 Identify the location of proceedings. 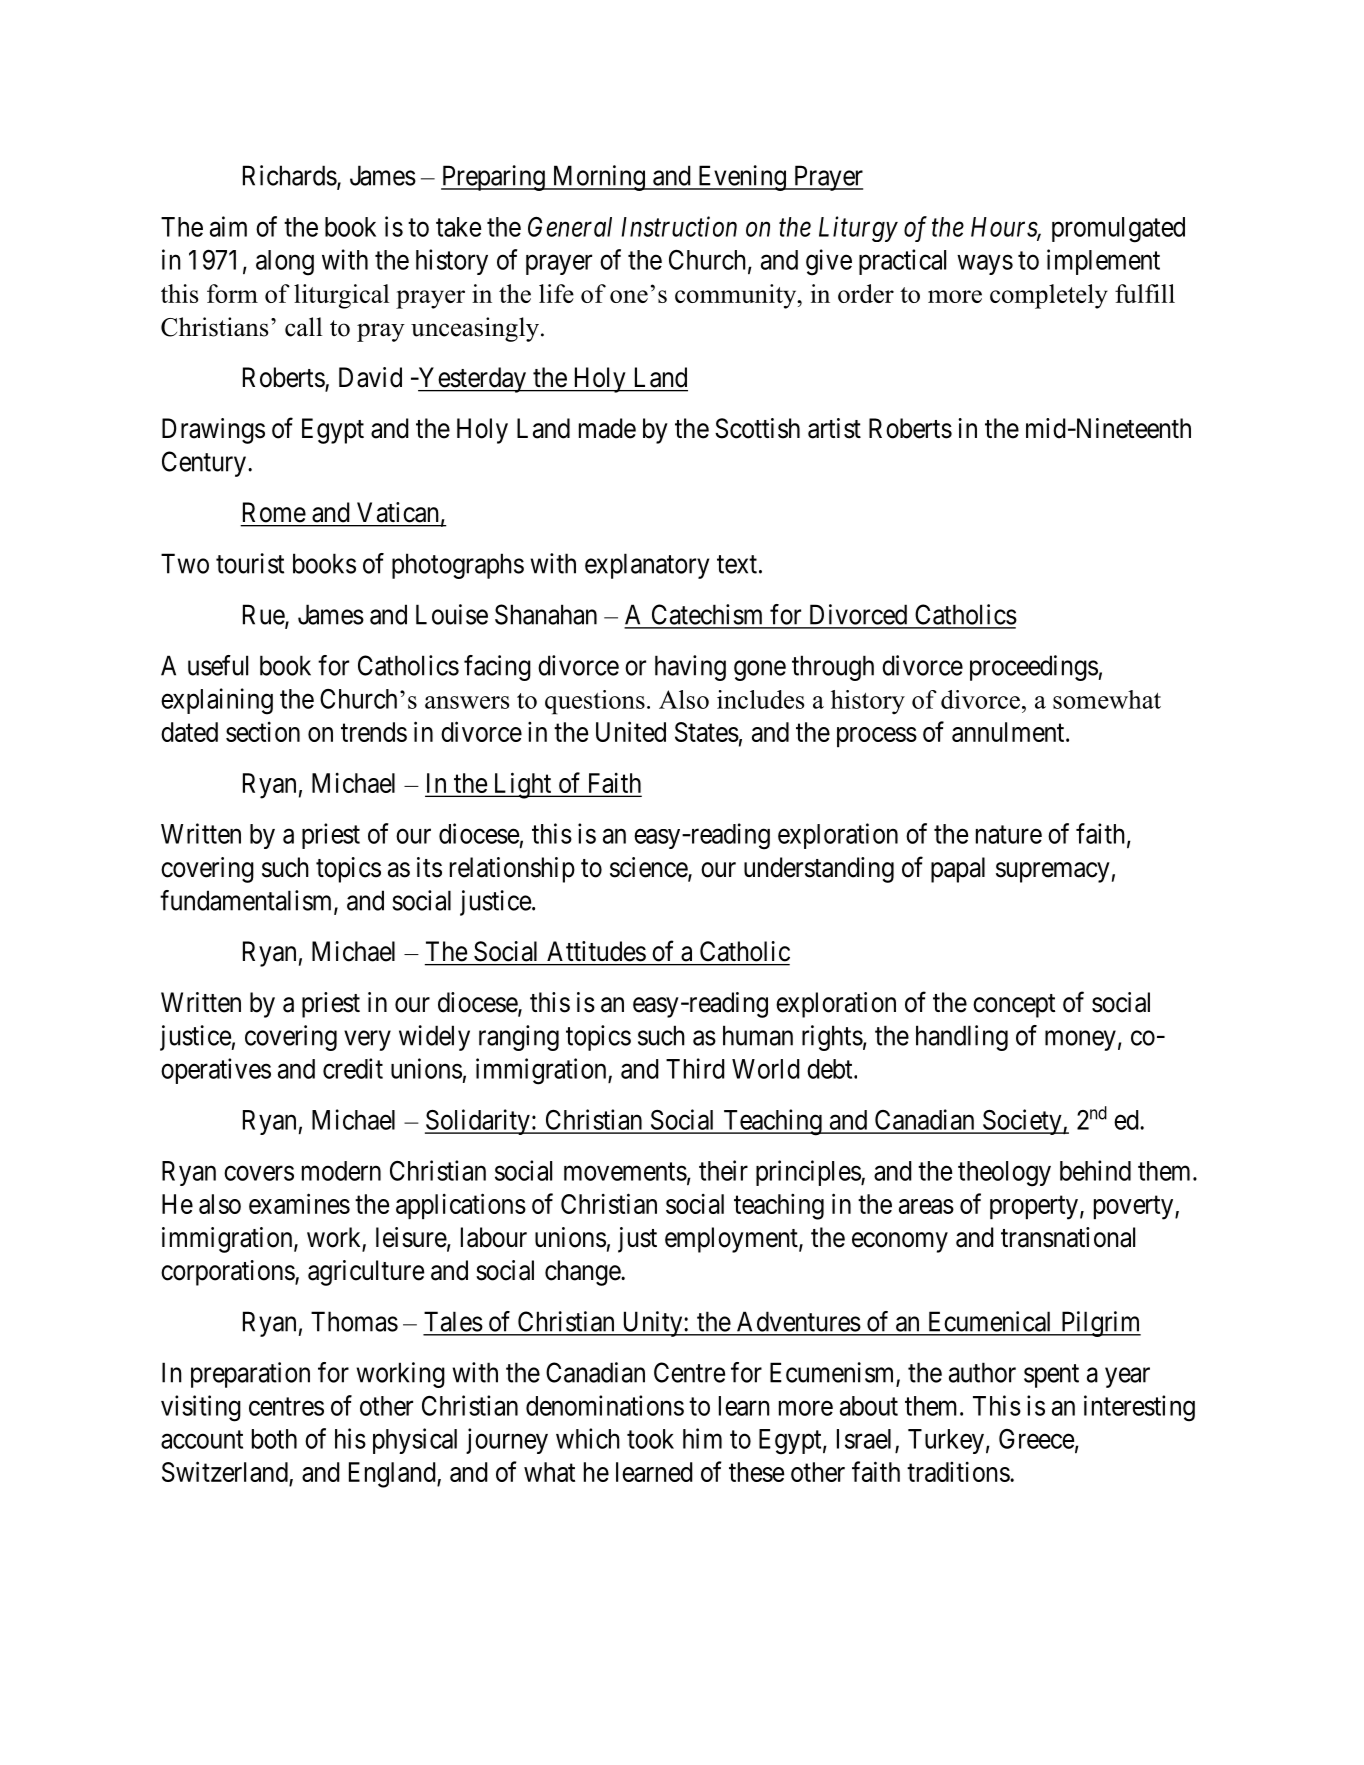
(1034, 668).
